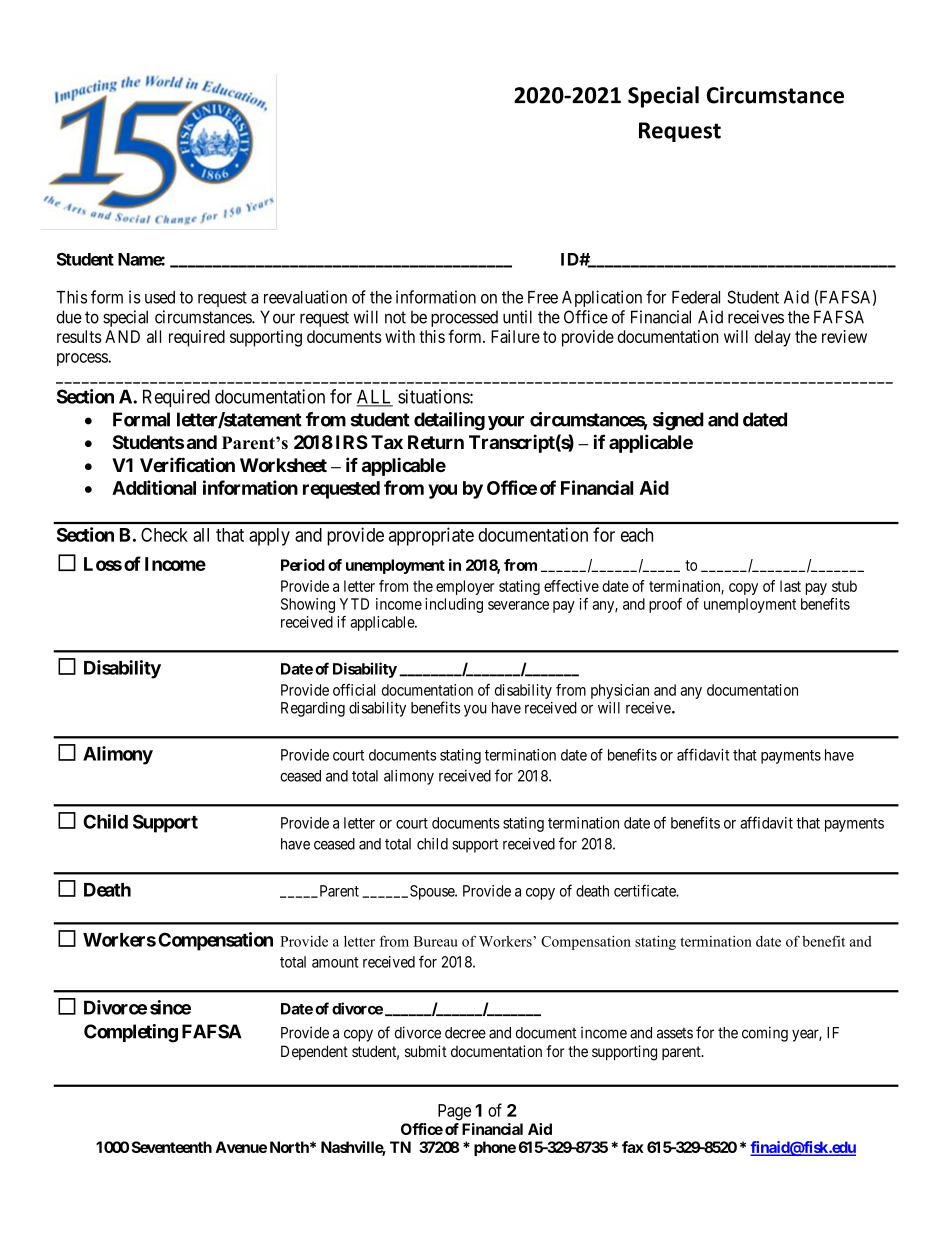 Image resolution: width=952 pixels, height=1233 pixels. What do you see at coordinates (335, 962) in the screenshot?
I see `amount` at bounding box center [335, 962].
